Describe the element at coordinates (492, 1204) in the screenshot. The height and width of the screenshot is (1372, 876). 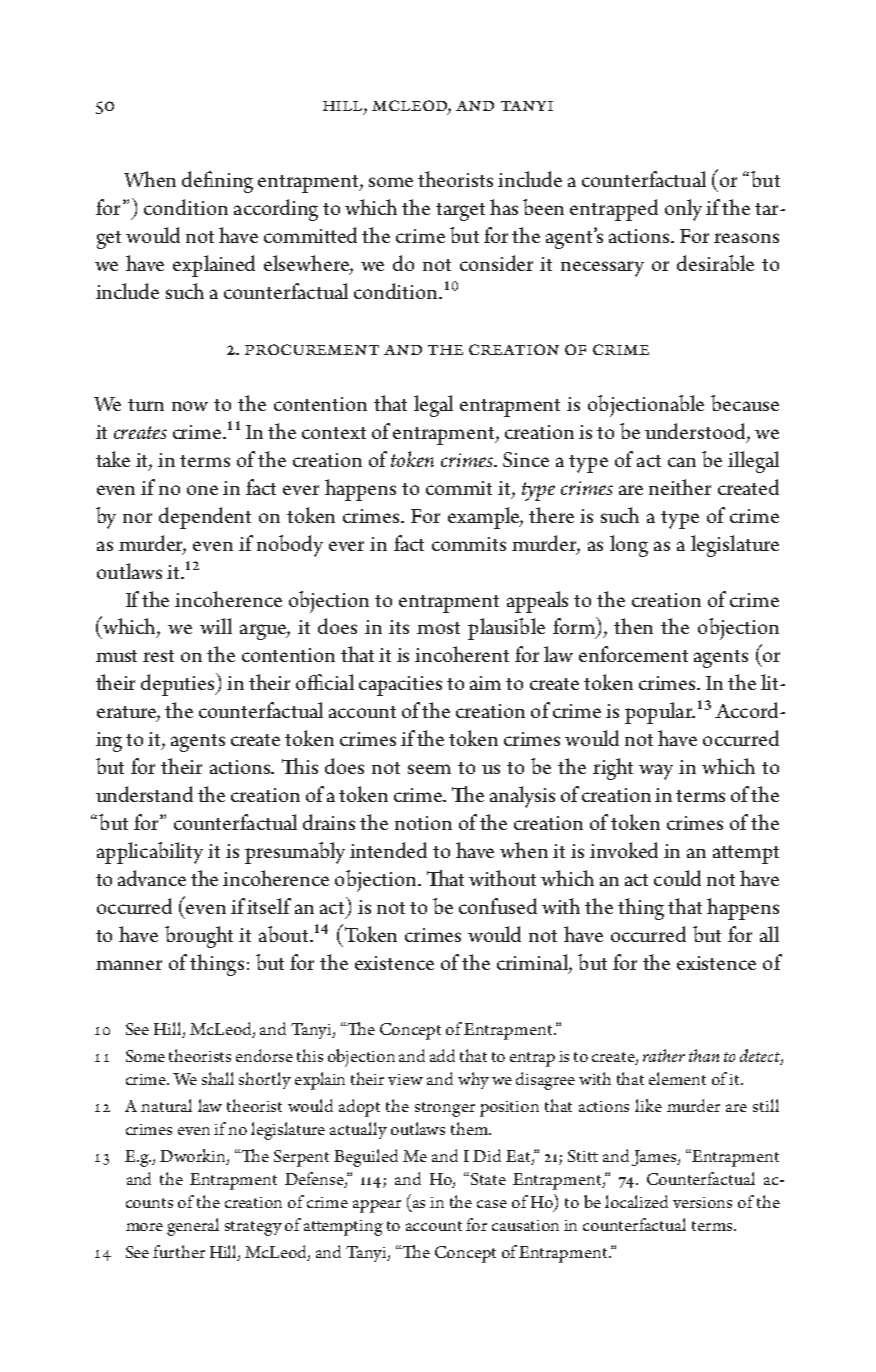
I see `case` at that location.
